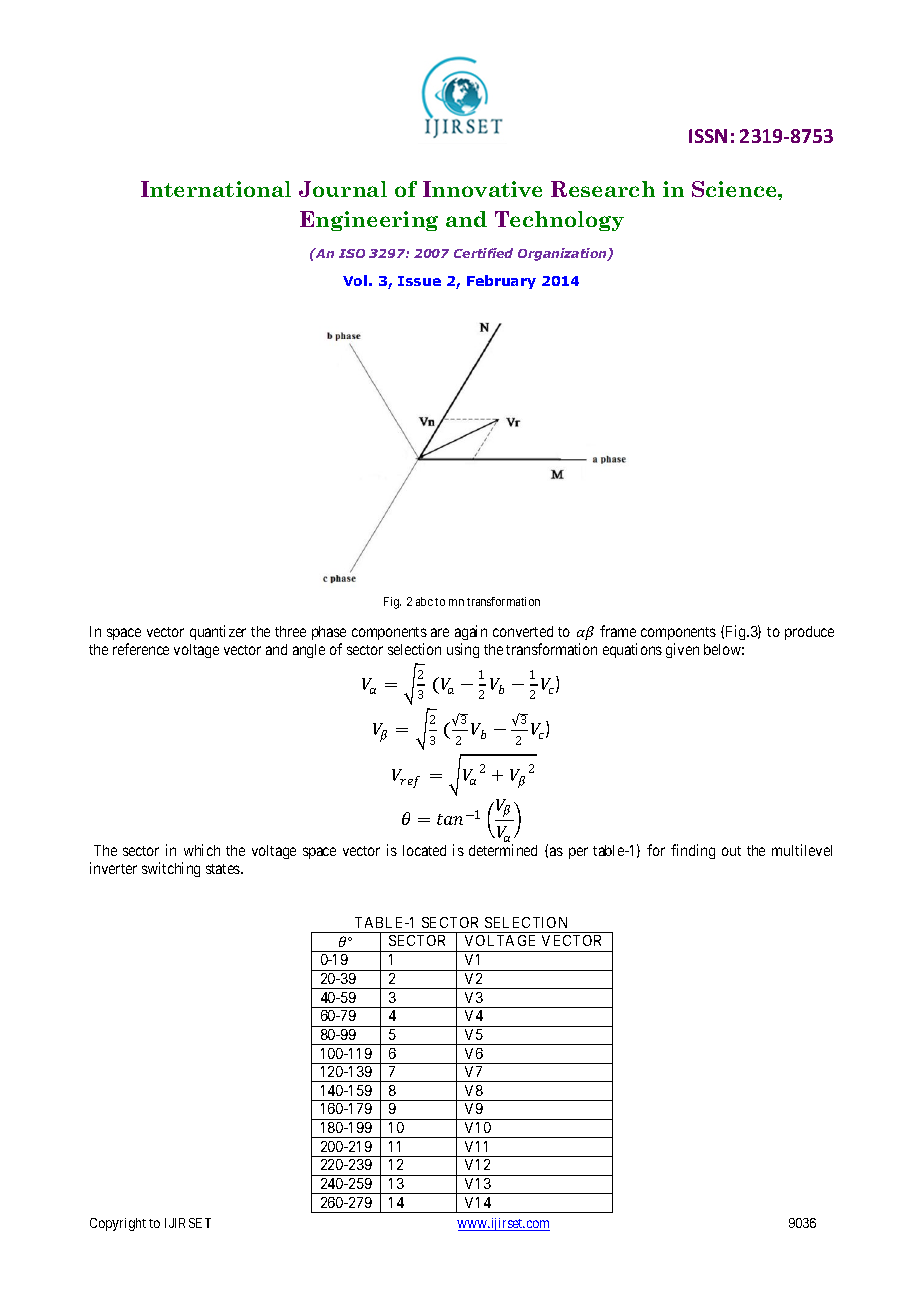 This document has width=924, height=1308. Describe the element at coordinates (216, 189) in the document. I see `International` at that location.
